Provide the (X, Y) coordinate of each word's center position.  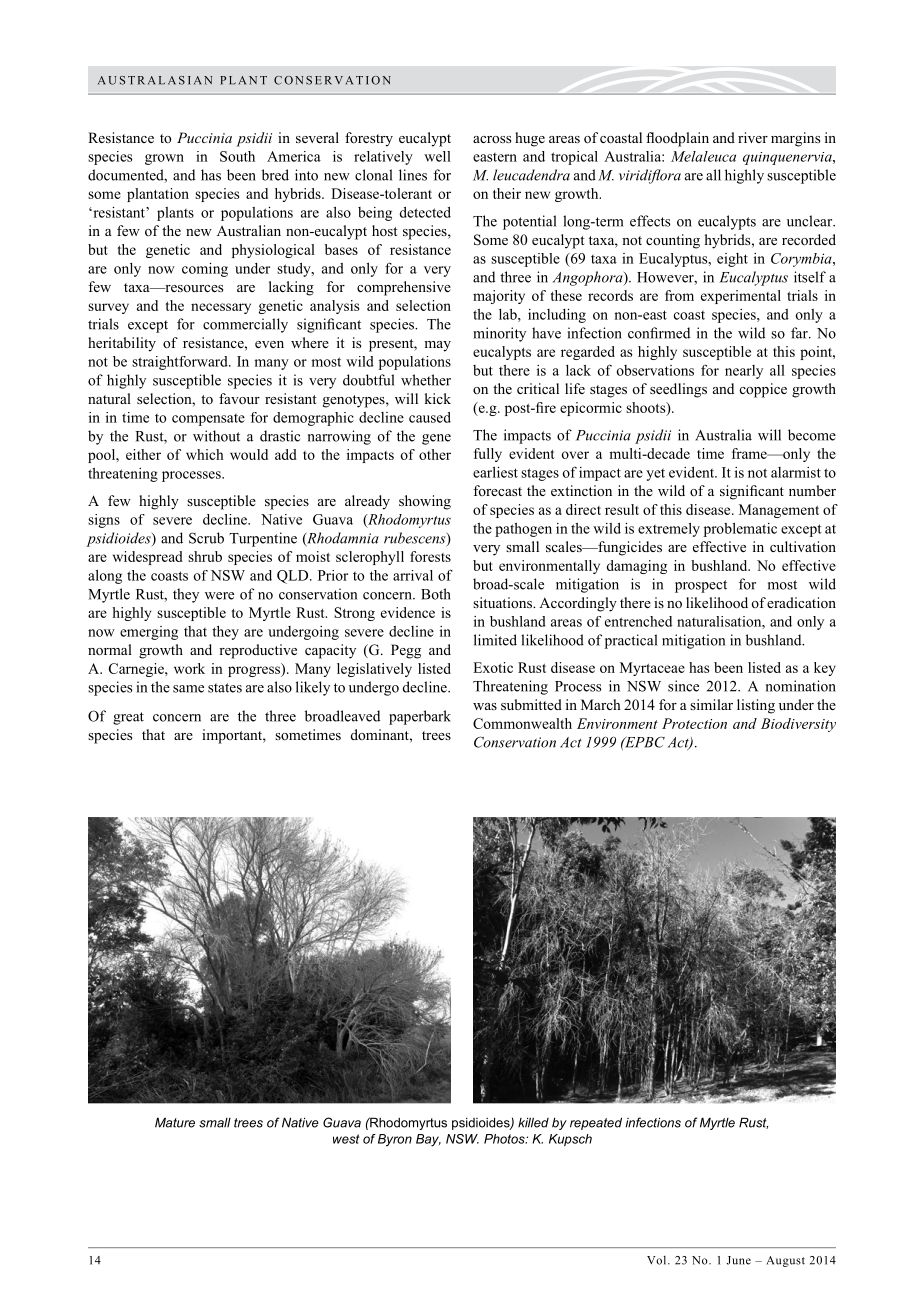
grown (164, 159)
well (437, 156)
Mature (175, 1122)
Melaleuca (703, 156)
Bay (428, 1140)
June (739, 1260)
